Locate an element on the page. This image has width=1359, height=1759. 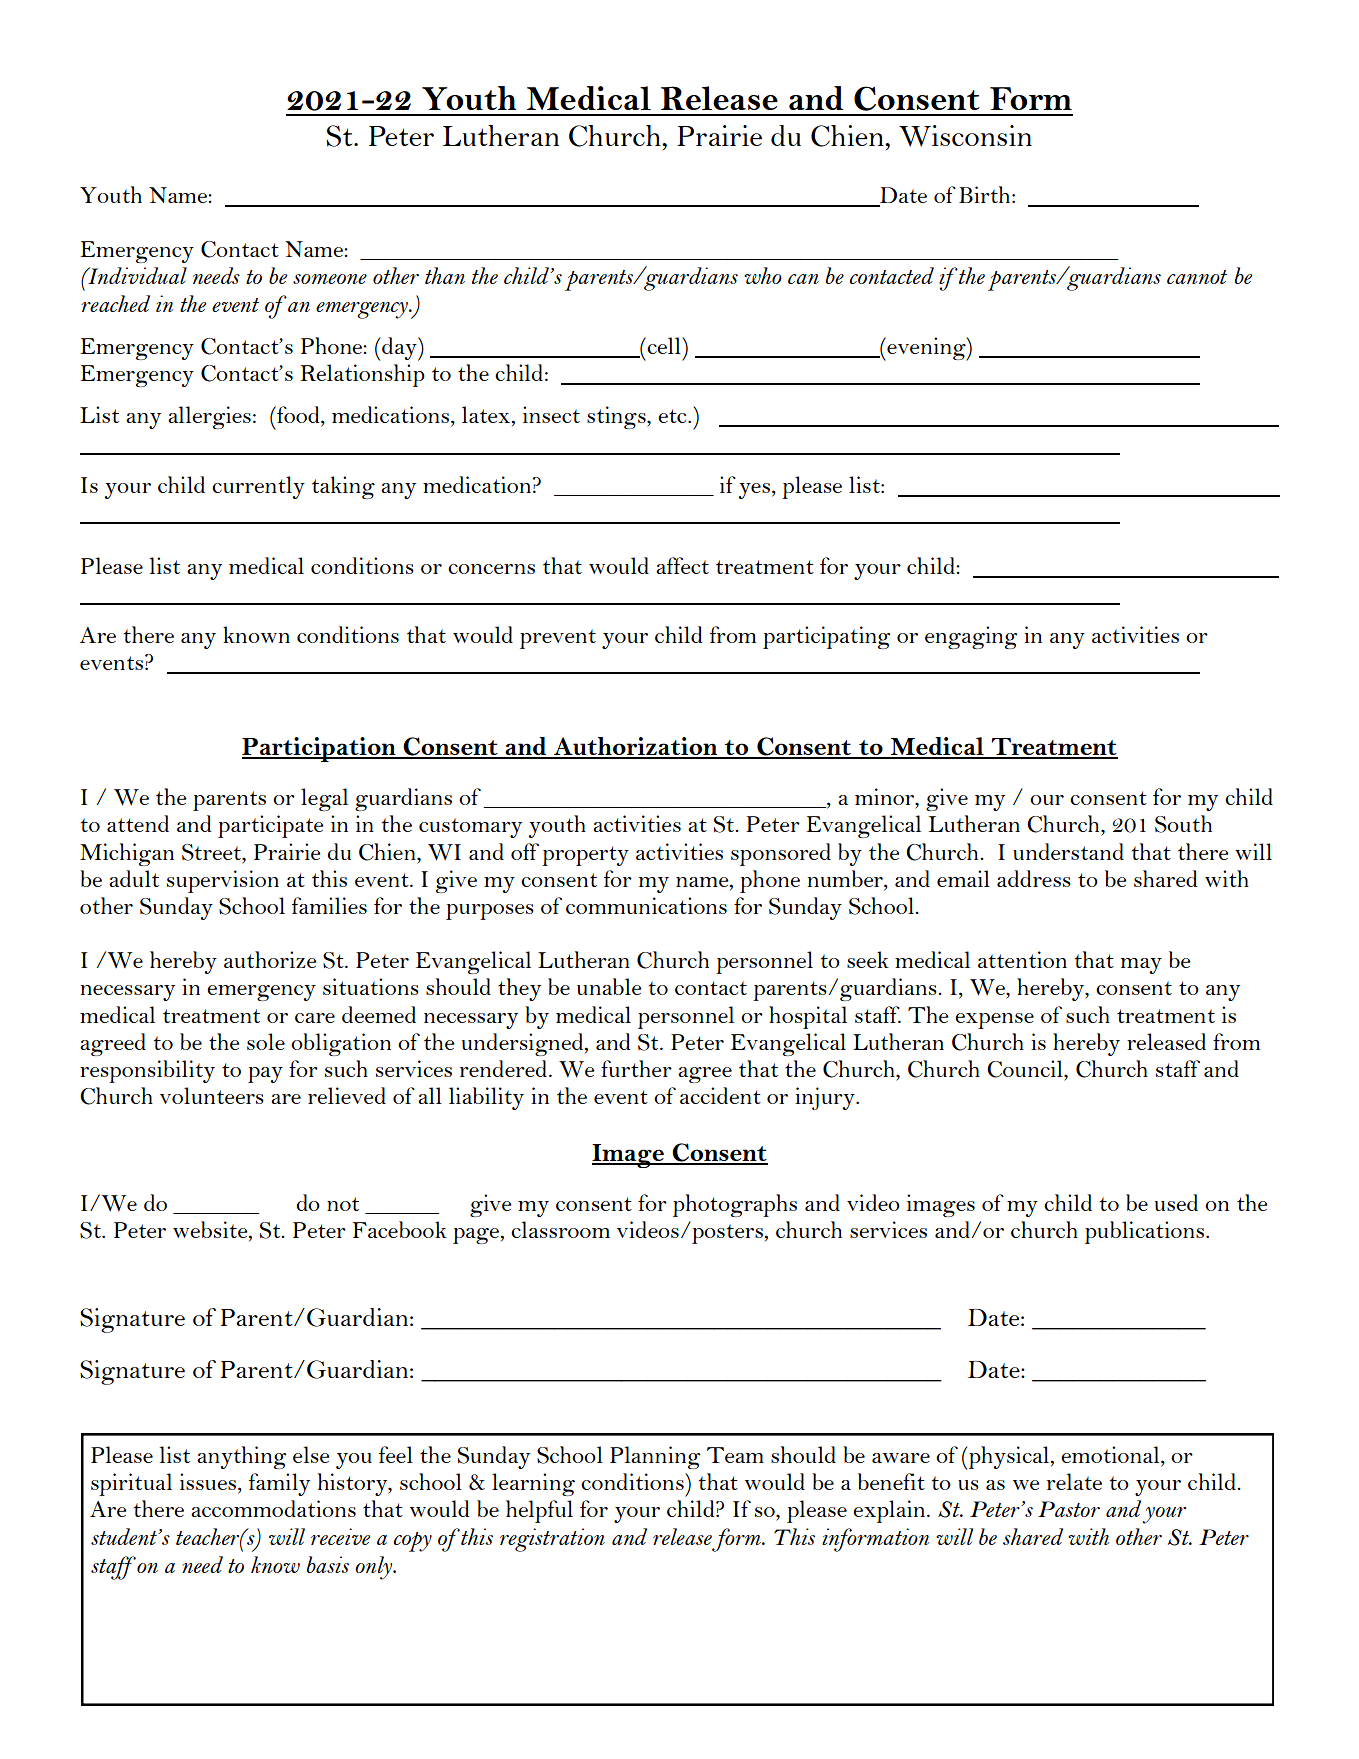
Street is located at coordinates (212, 852).
